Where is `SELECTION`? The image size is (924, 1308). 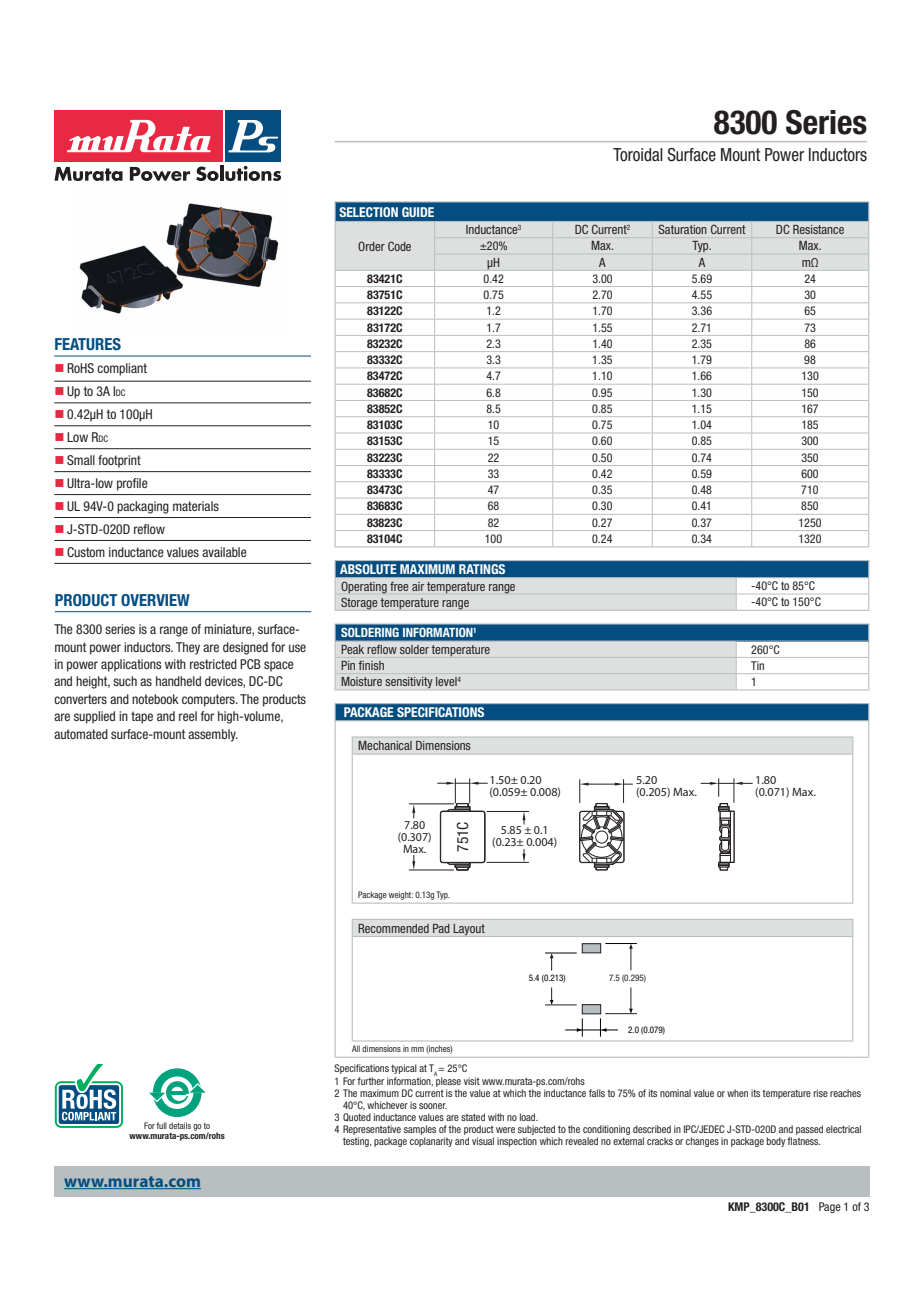
SELECTION is located at coordinates (368, 212).
